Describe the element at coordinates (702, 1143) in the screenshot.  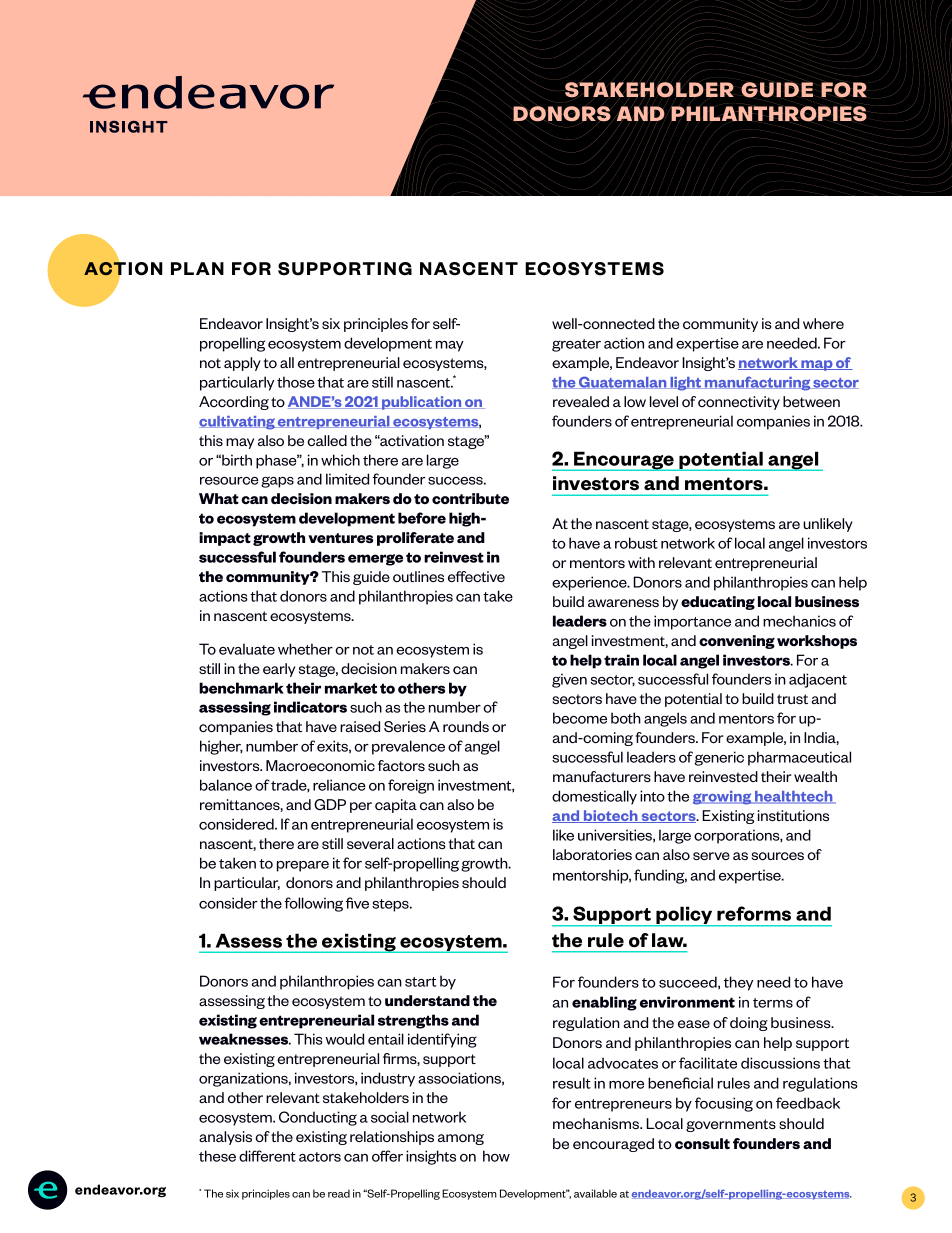
I see `consult` at that location.
